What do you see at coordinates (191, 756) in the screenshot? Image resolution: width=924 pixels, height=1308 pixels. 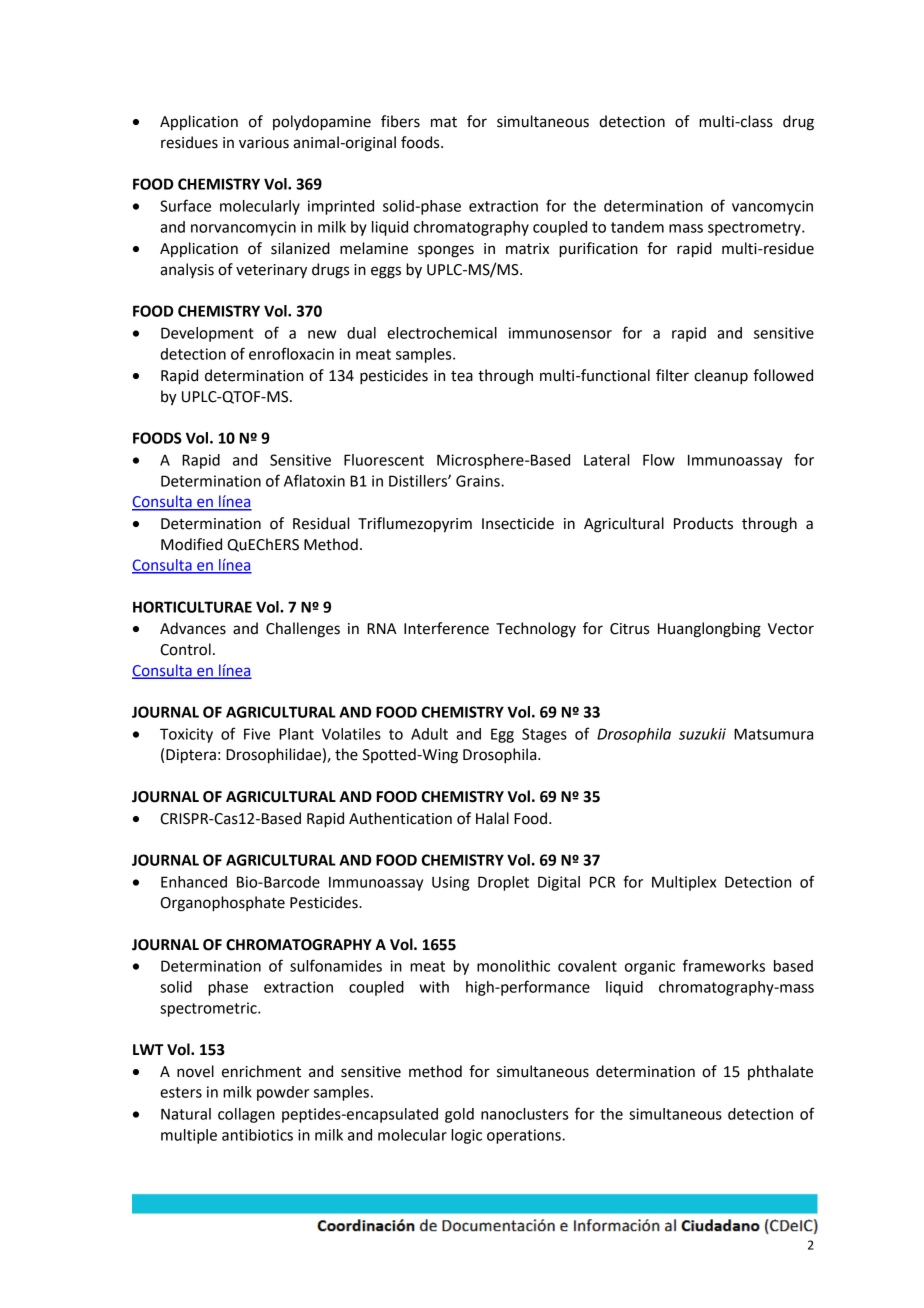 I see `Diptera` at bounding box center [191, 756].
